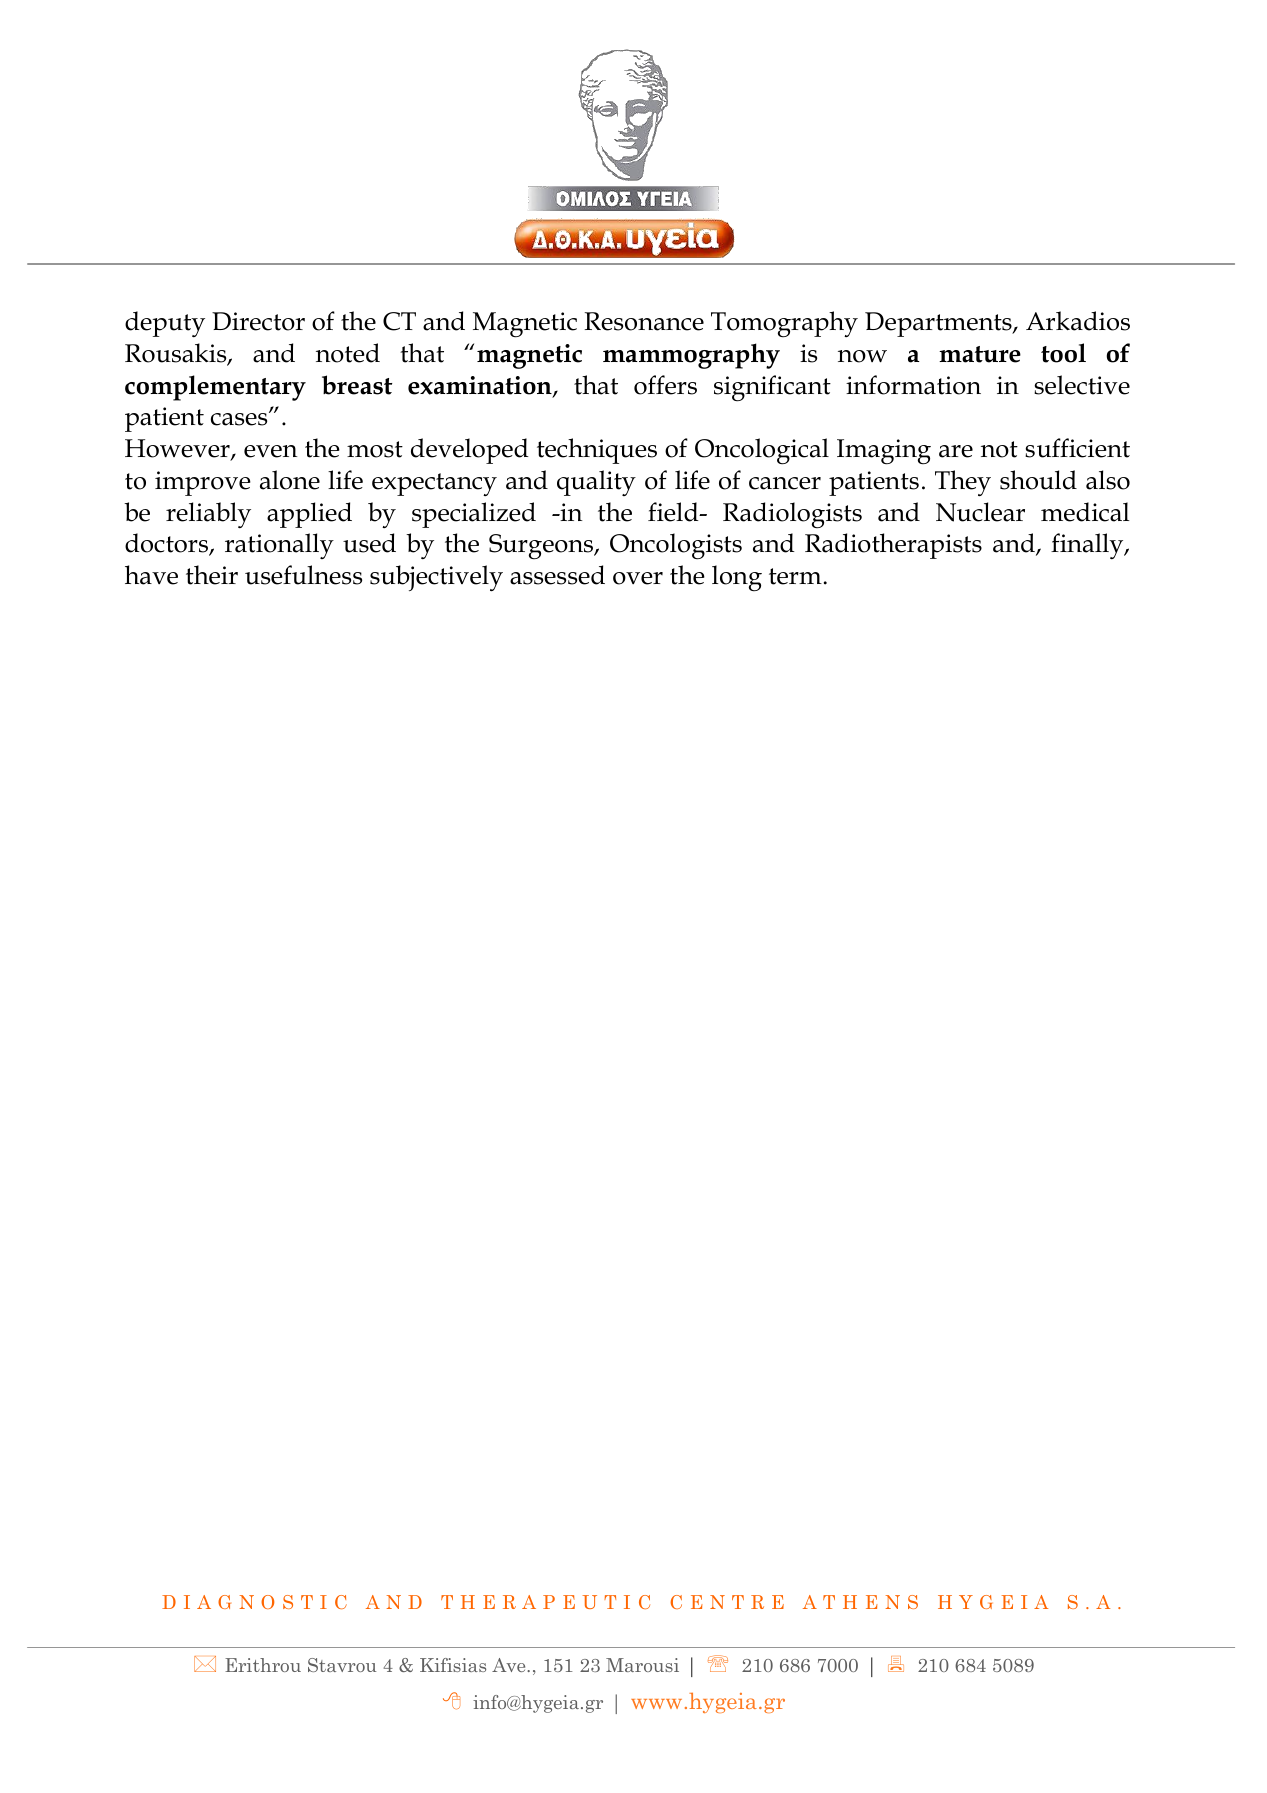 The image size is (1267, 1793). I want to click on usefulness, so click(303, 575).
